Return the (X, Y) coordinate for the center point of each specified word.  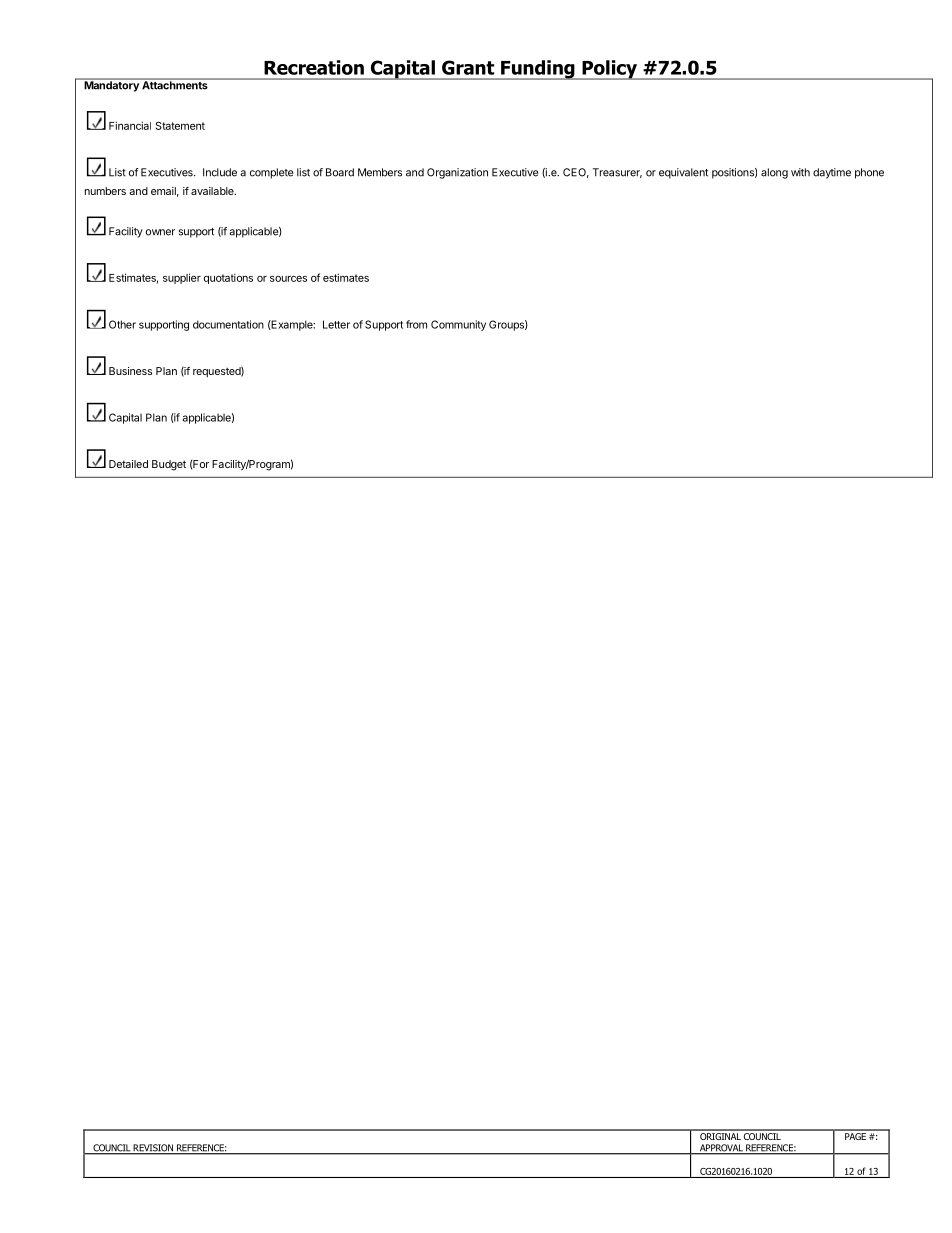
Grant (468, 67)
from (416, 324)
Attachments (175, 84)
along (774, 173)
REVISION (153, 1149)
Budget (169, 465)
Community (458, 325)
